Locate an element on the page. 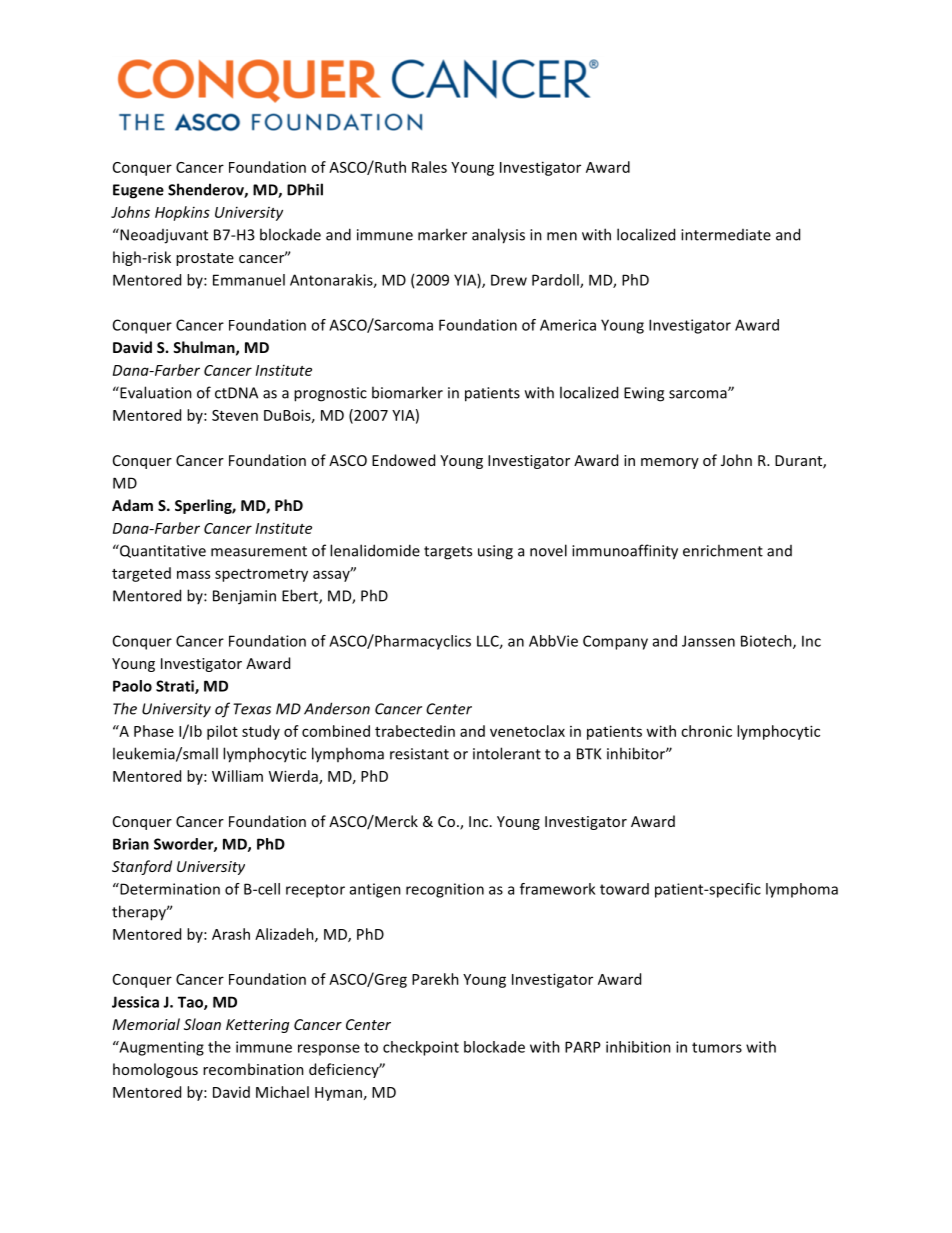 This page has height=1233, width=952. resistant is located at coordinates (419, 754).
